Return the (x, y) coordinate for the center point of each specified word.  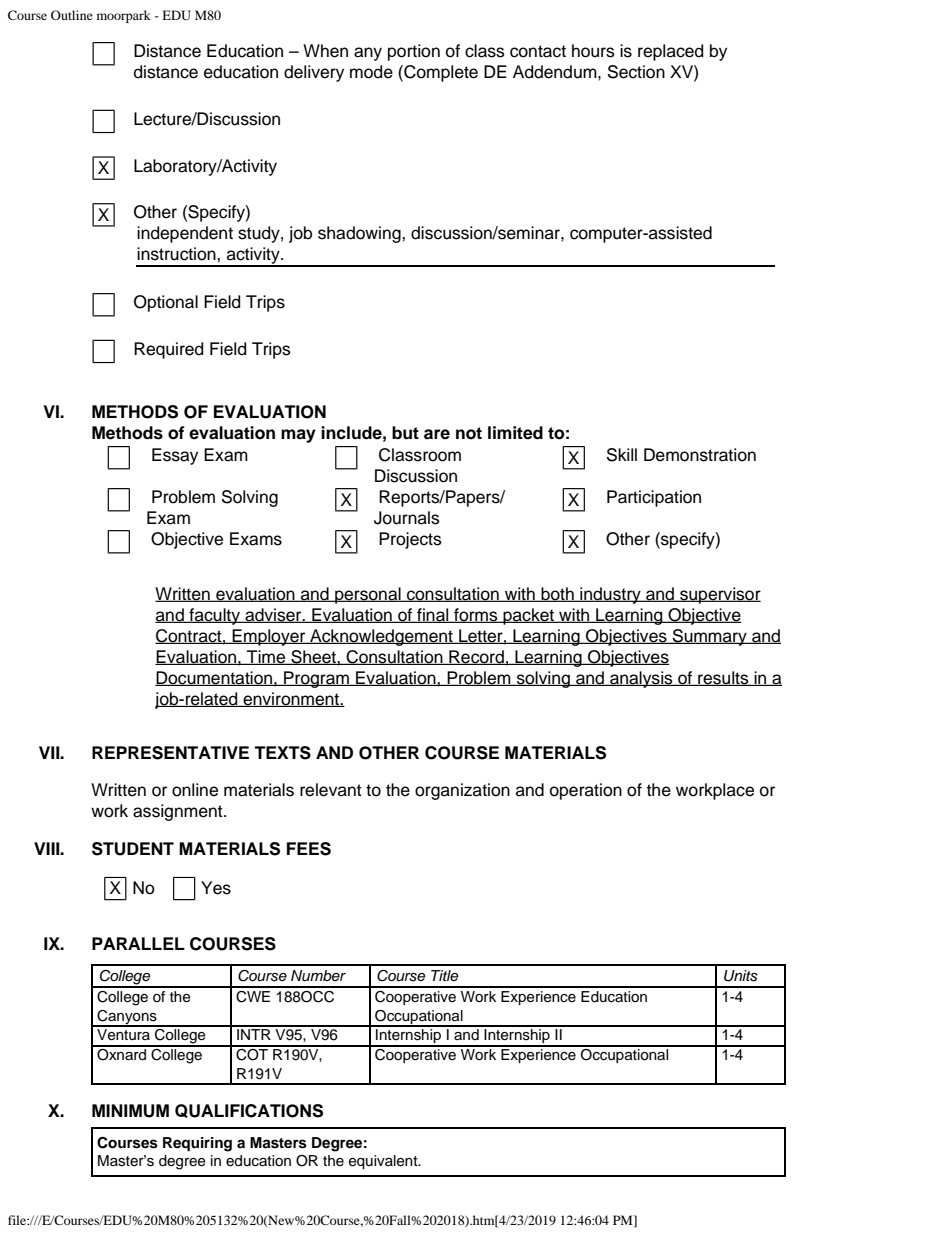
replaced (670, 52)
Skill (622, 455)
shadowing (360, 234)
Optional (166, 303)
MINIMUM (130, 1111)
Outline (72, 15)
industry (610, 595)
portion (414, 52)
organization (462, 791)
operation (586, 791)
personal (368, 595)
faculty (214, 616)
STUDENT (133, 849)
